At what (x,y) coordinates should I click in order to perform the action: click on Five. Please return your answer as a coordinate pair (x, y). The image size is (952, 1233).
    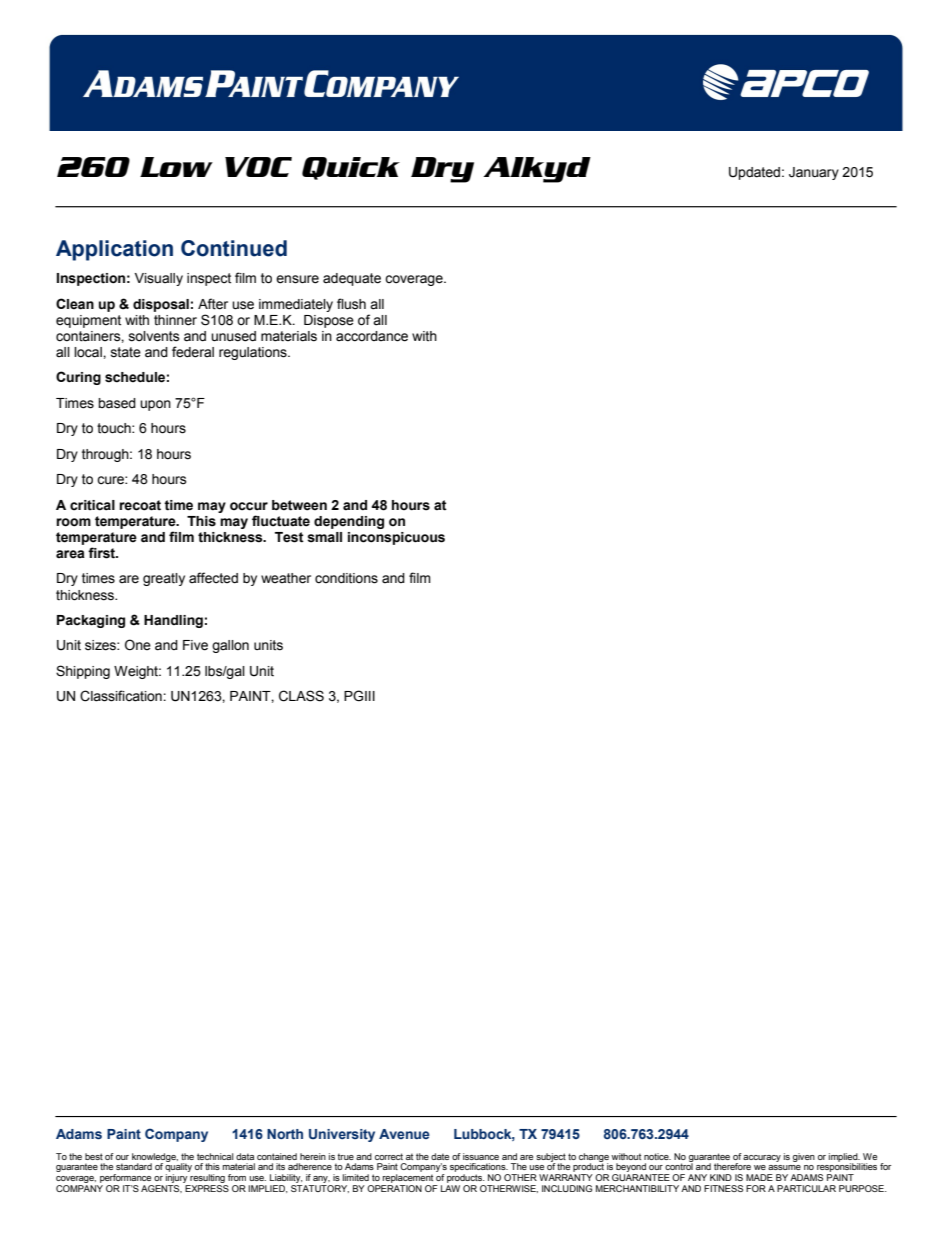
    Looking at the image, I should click on (195, 645).
